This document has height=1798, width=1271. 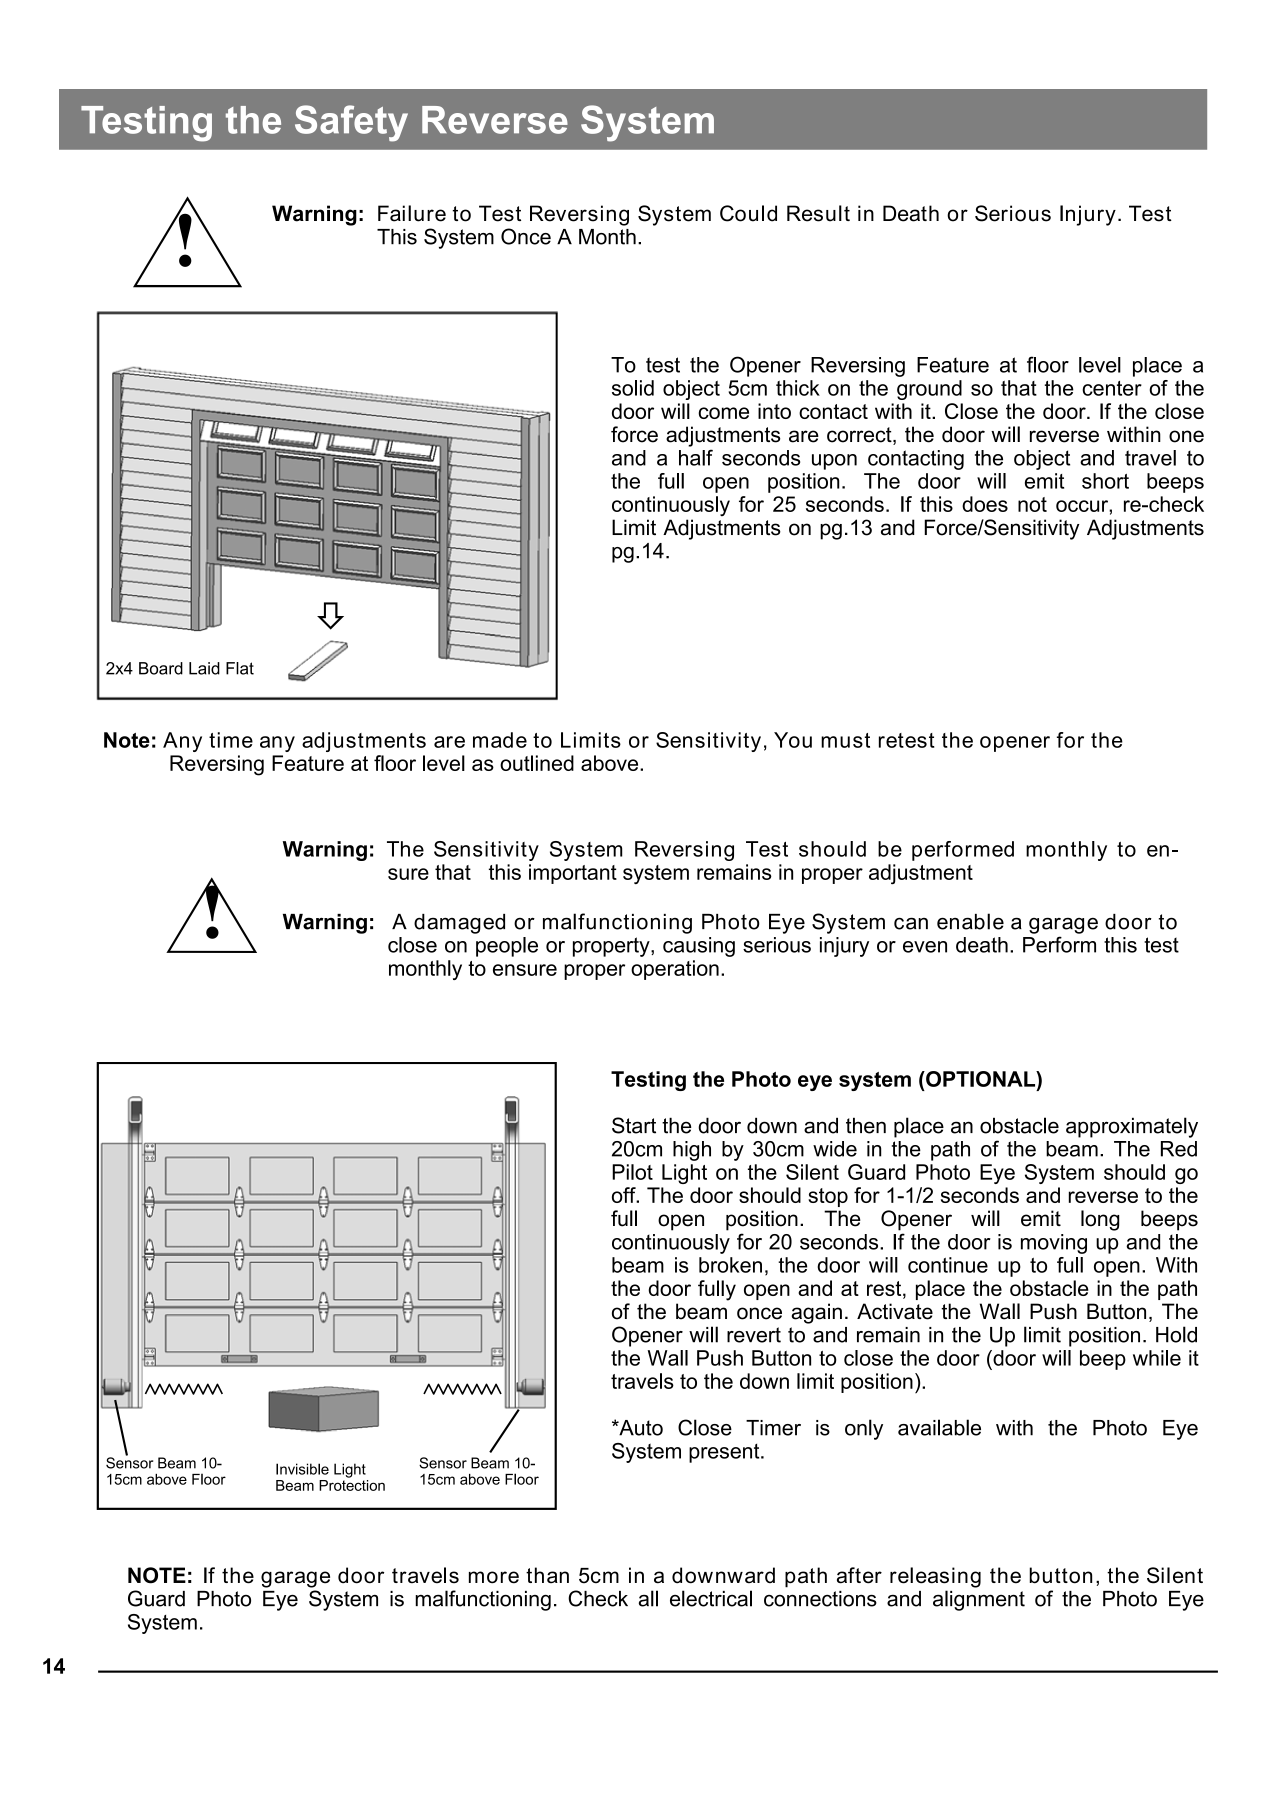 What do you see at coordinates (573, 874) in the document?
I see `important` at bounding box center [573, 874].
